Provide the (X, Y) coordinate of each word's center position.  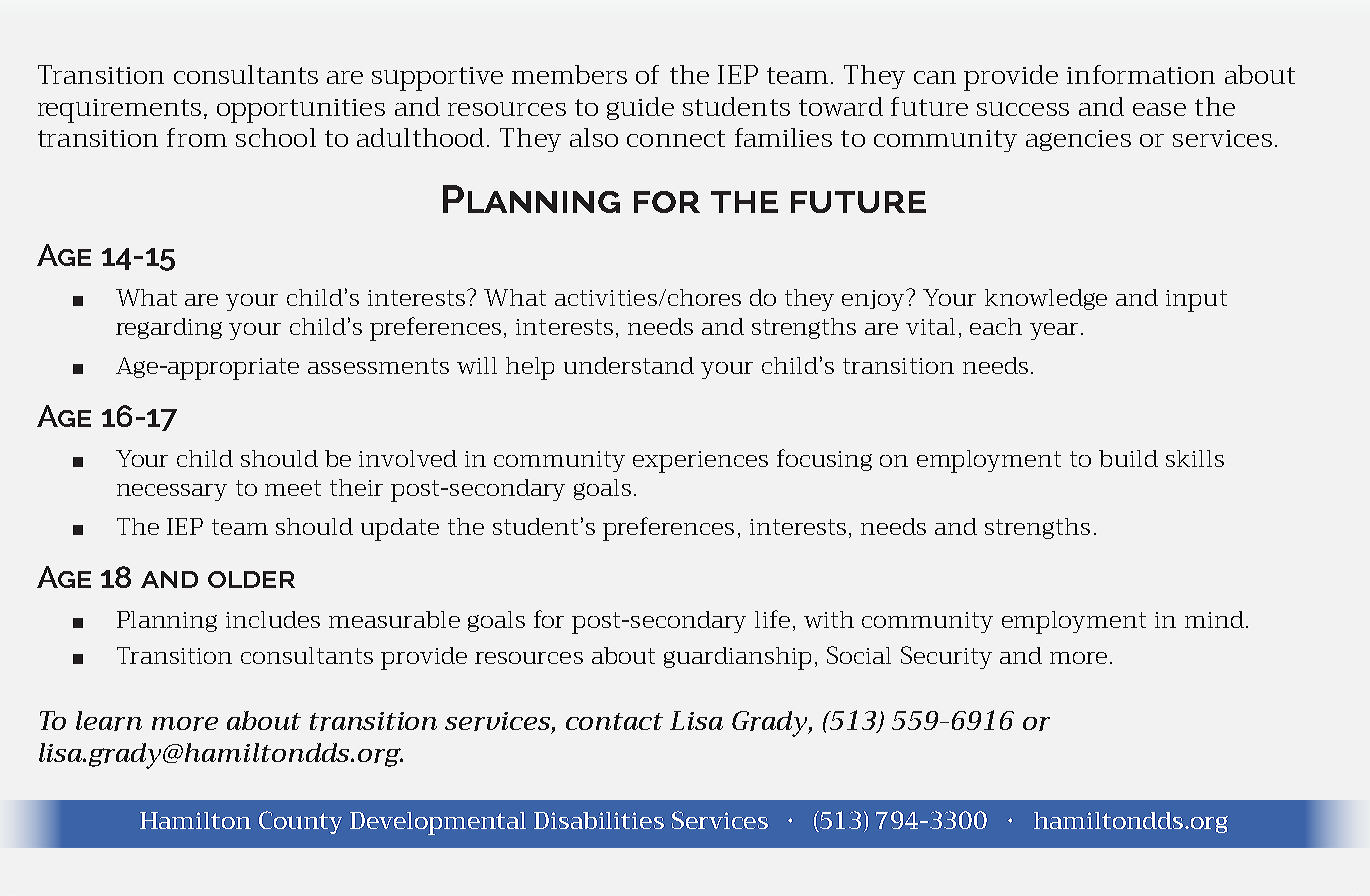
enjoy (875, 300)
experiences (700, 462)
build (1128, 458)
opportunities (301, 111)
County (300, 822)
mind (1214, 619)
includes (273, 619)
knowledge (1046, 299)
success (1023, 109)
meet (293, 488)
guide (640, 108)
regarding (169, 328)
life (772, 619)
